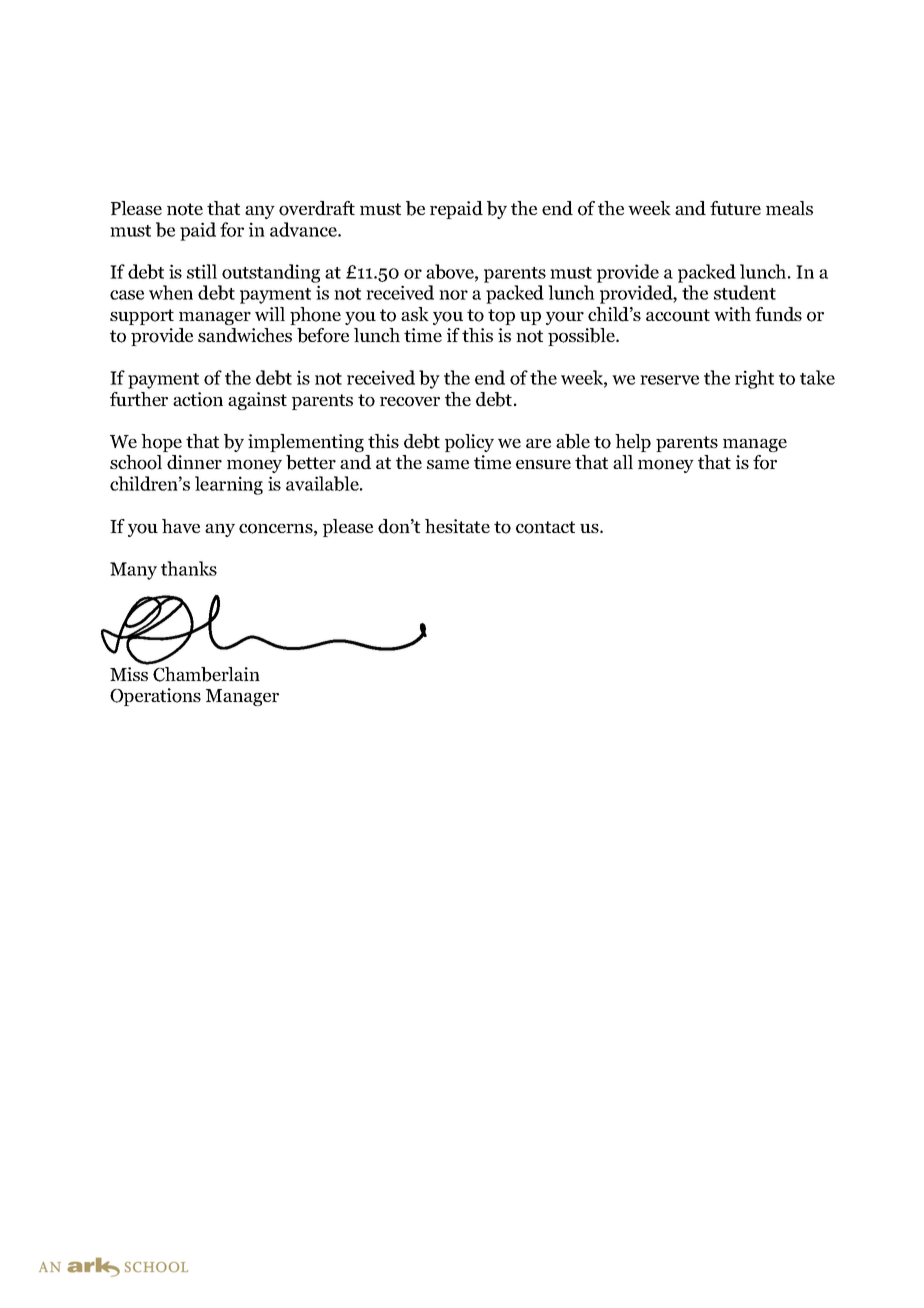 The height and width of the screenshot is (1308, 924). I want to click on contact, so click(545, 527).
